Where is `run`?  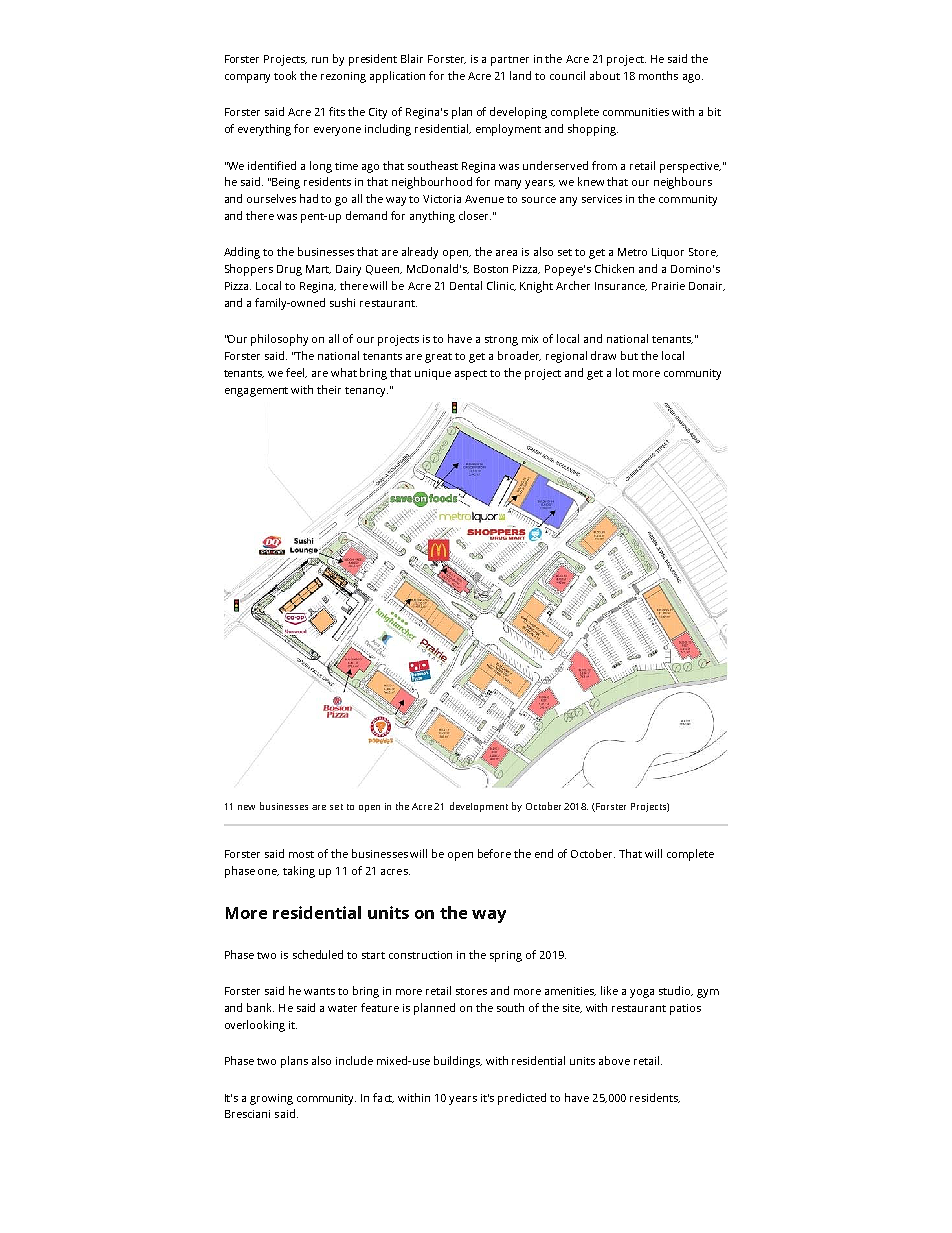
run is located at coordinates (320, 60).
